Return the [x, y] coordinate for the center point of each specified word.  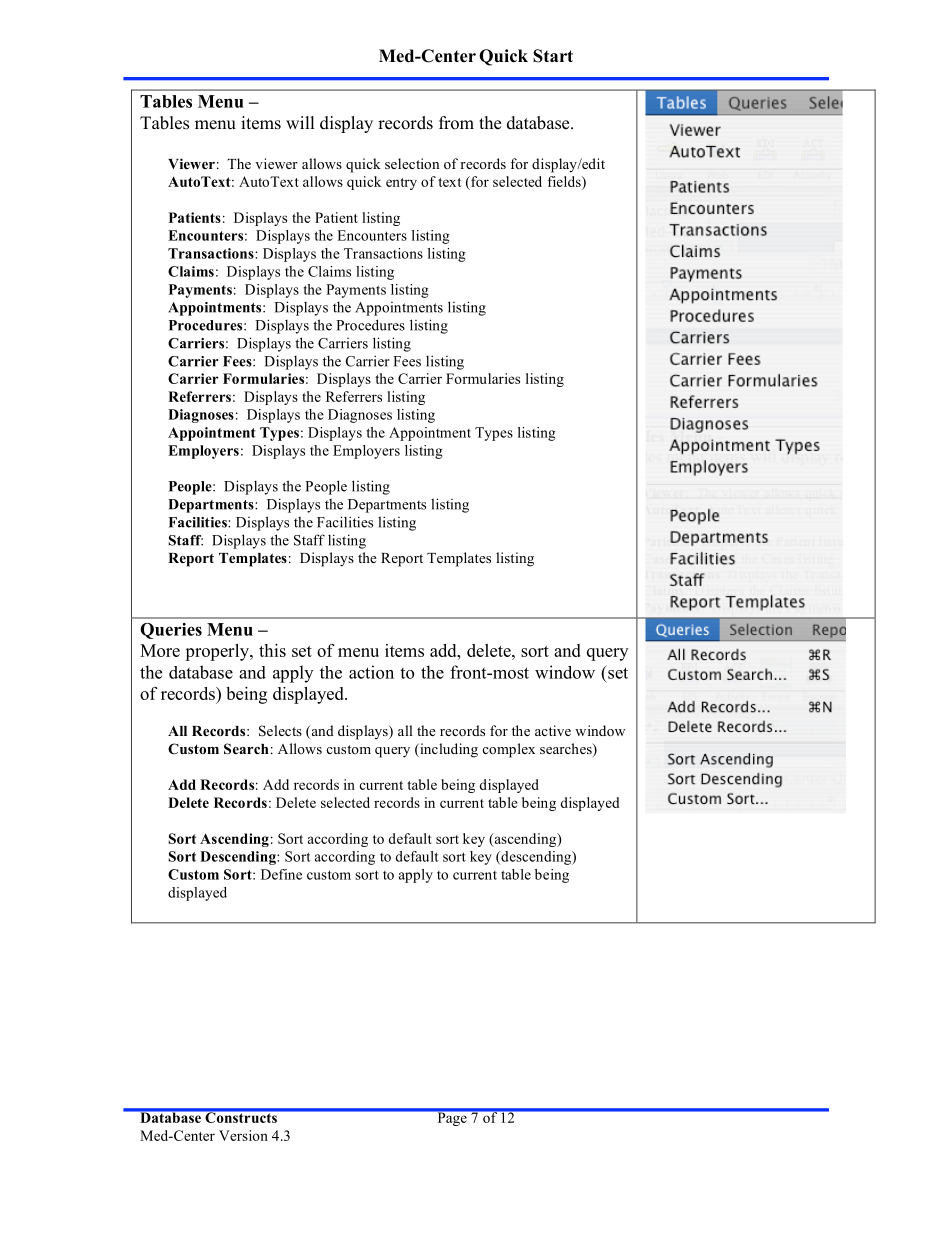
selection [412, 163]
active [553, 730]
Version [243, 1135]
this [272, 650]
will [300, 122]
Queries [171, 631]
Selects [280, 731]
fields [565, 181]
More [160, 650]
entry [401, 184]
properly [218, 652]
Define [281, 874]
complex [508, 750]
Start [553, 56]
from [456, 123]
